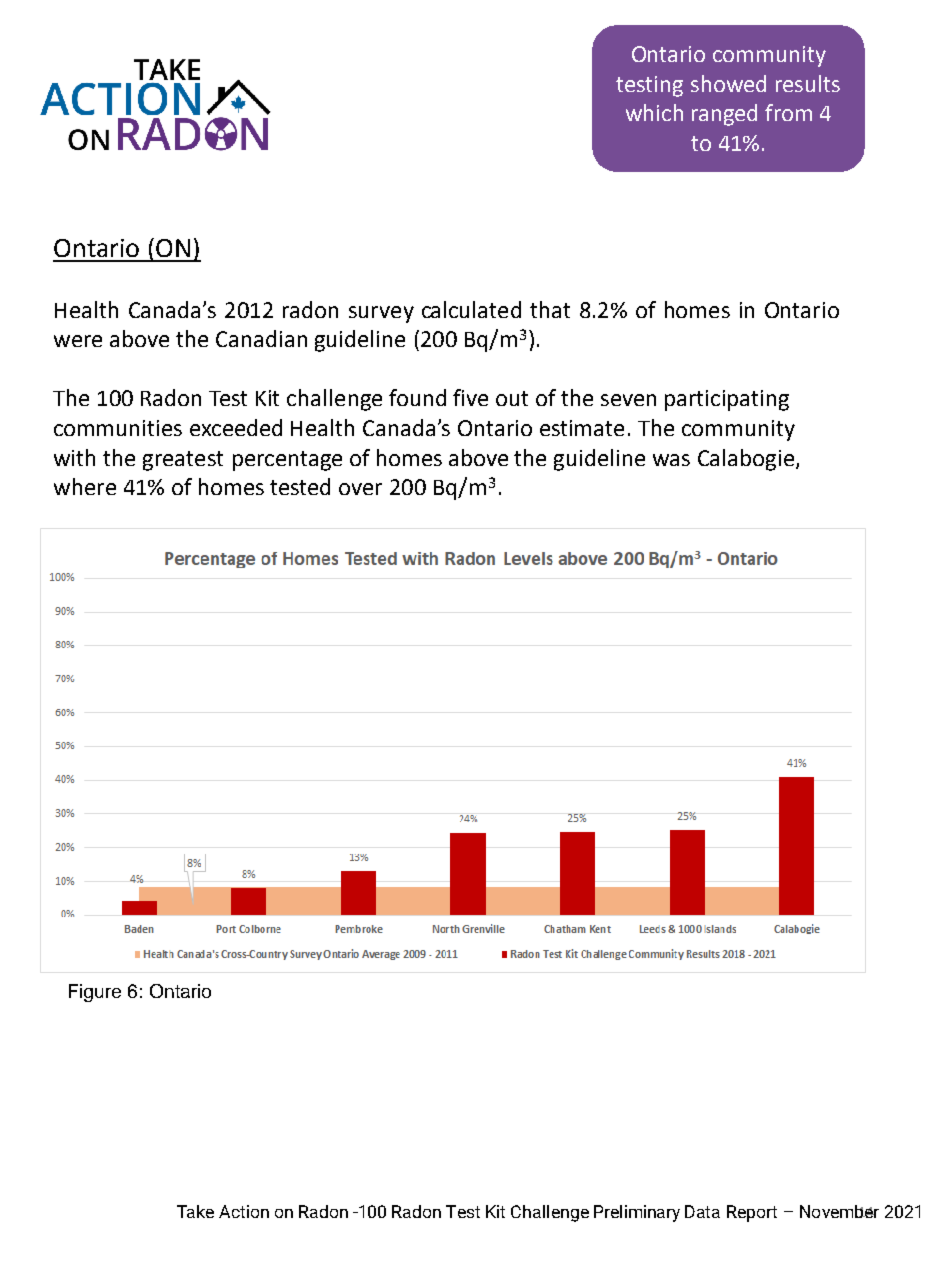 The image size is (952, 1270). Describe the element at coordinates (702, 1211) in the screenshot. I see `Data` at that location.
